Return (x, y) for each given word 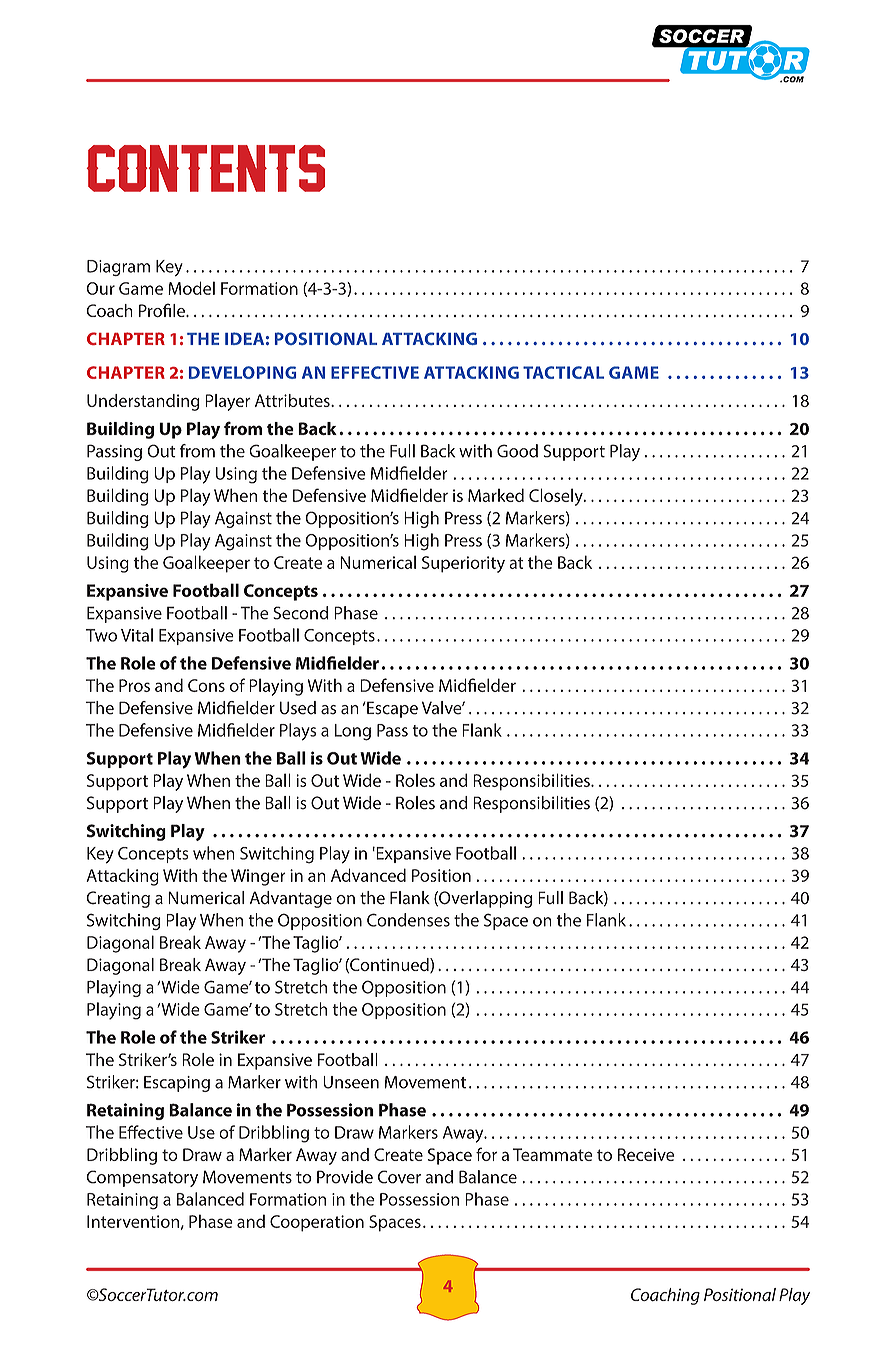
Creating (118, 899)
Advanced (368, 875)
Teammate (553, 1154)
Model (191, 288)
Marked (496, 495)
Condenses (408, 920)
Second (300, 613)
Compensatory (142, 1178)
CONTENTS (205, 168)
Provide (345, 1177)
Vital (137, 635)
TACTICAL (563, 372)
